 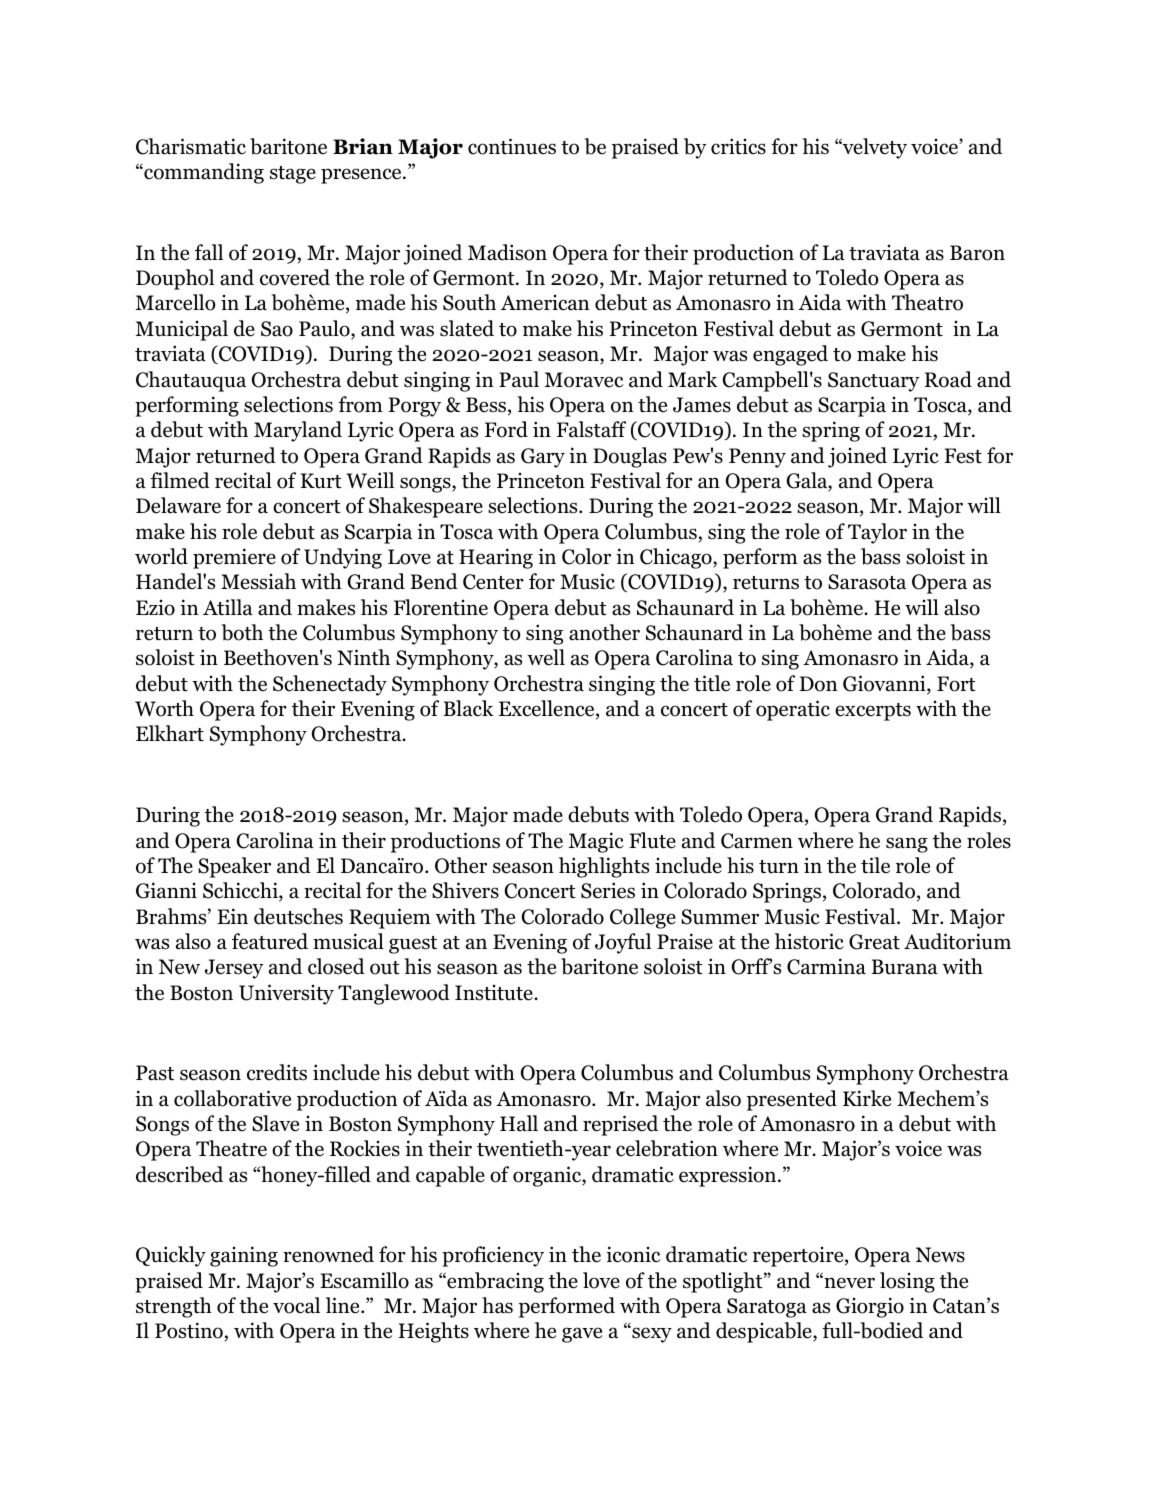 What do you see at coordinates (293, 175) in the document?
I see `stage` at bounding box center [293, 175].
